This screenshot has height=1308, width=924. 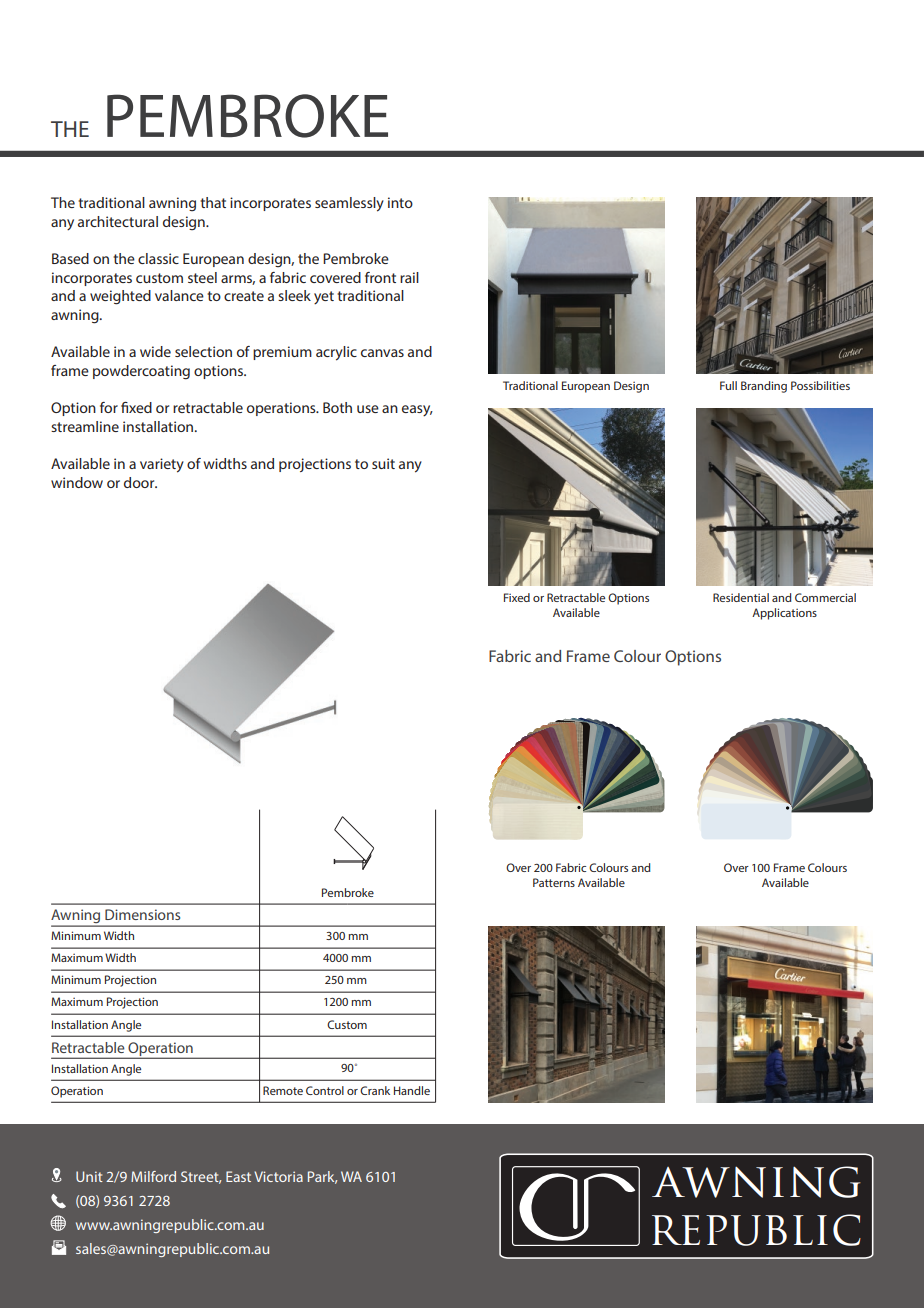 What do you see at coordinates (400, 202) in the screenshot?
I see `into` at bounding box center [400, 202].
